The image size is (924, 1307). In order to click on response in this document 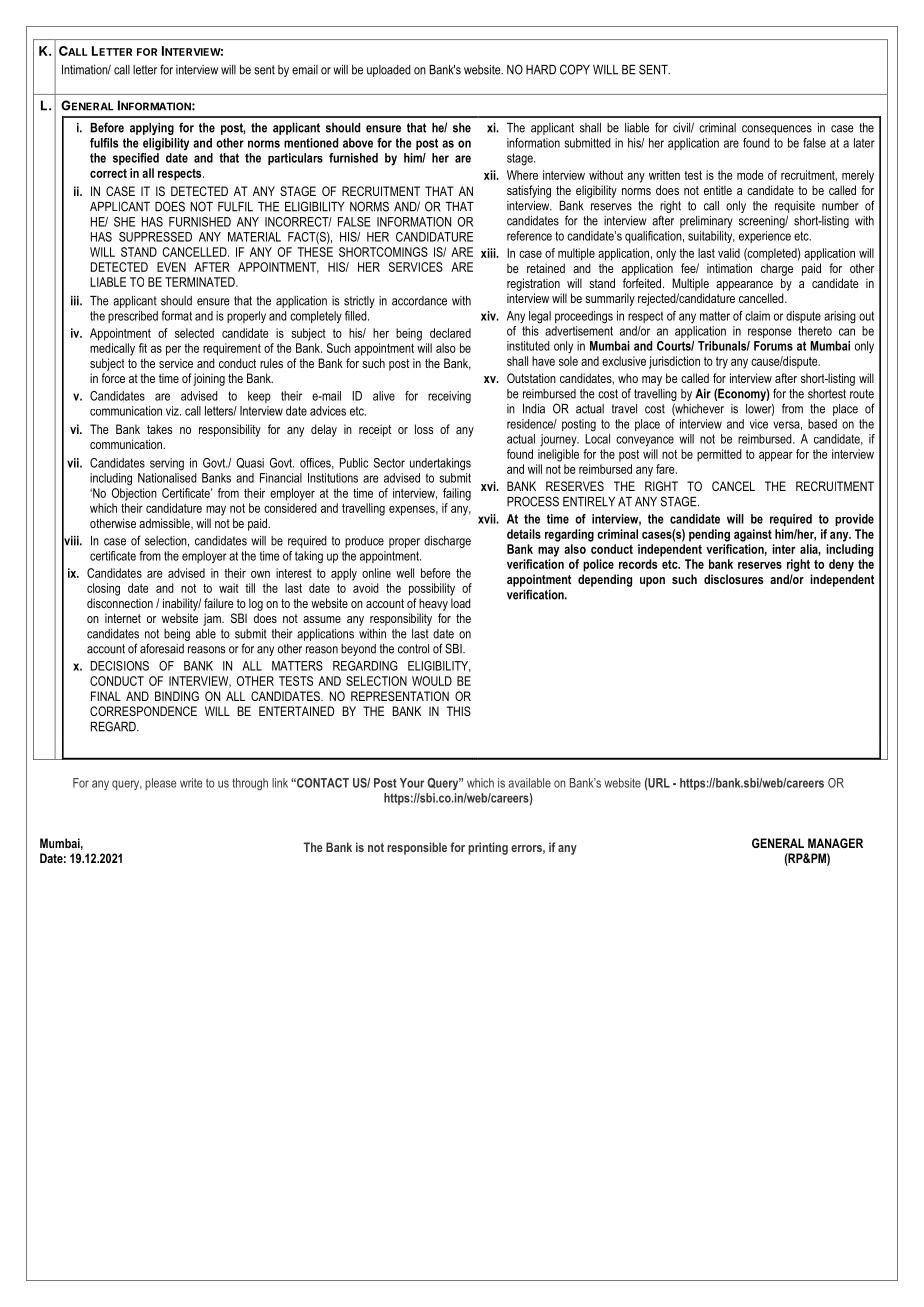, I will do `click(770, 333)`.
